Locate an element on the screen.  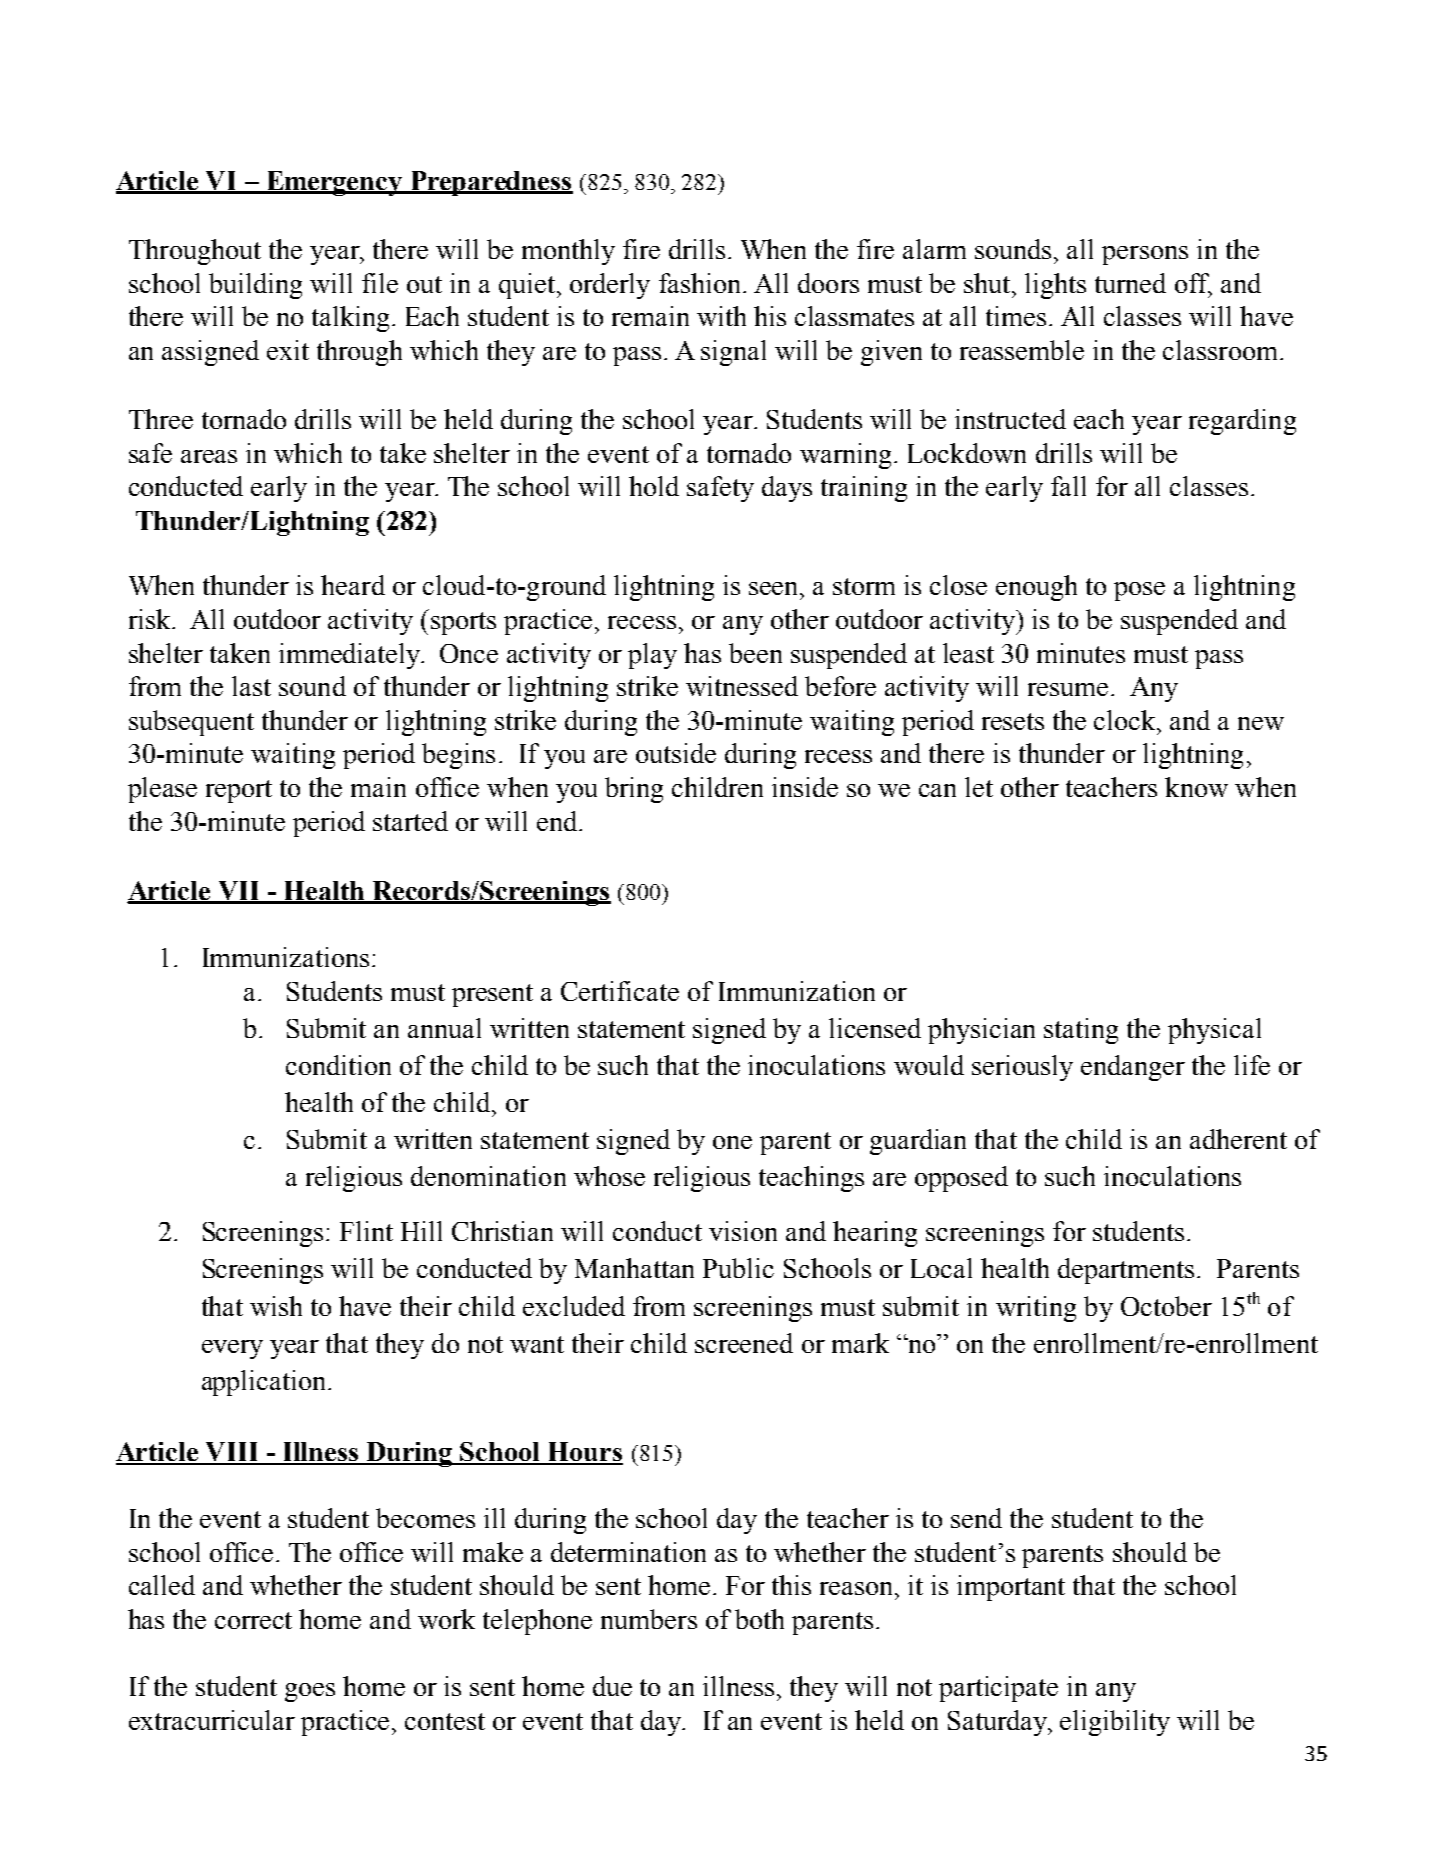
condition is located at coordinates (338, 1065).
